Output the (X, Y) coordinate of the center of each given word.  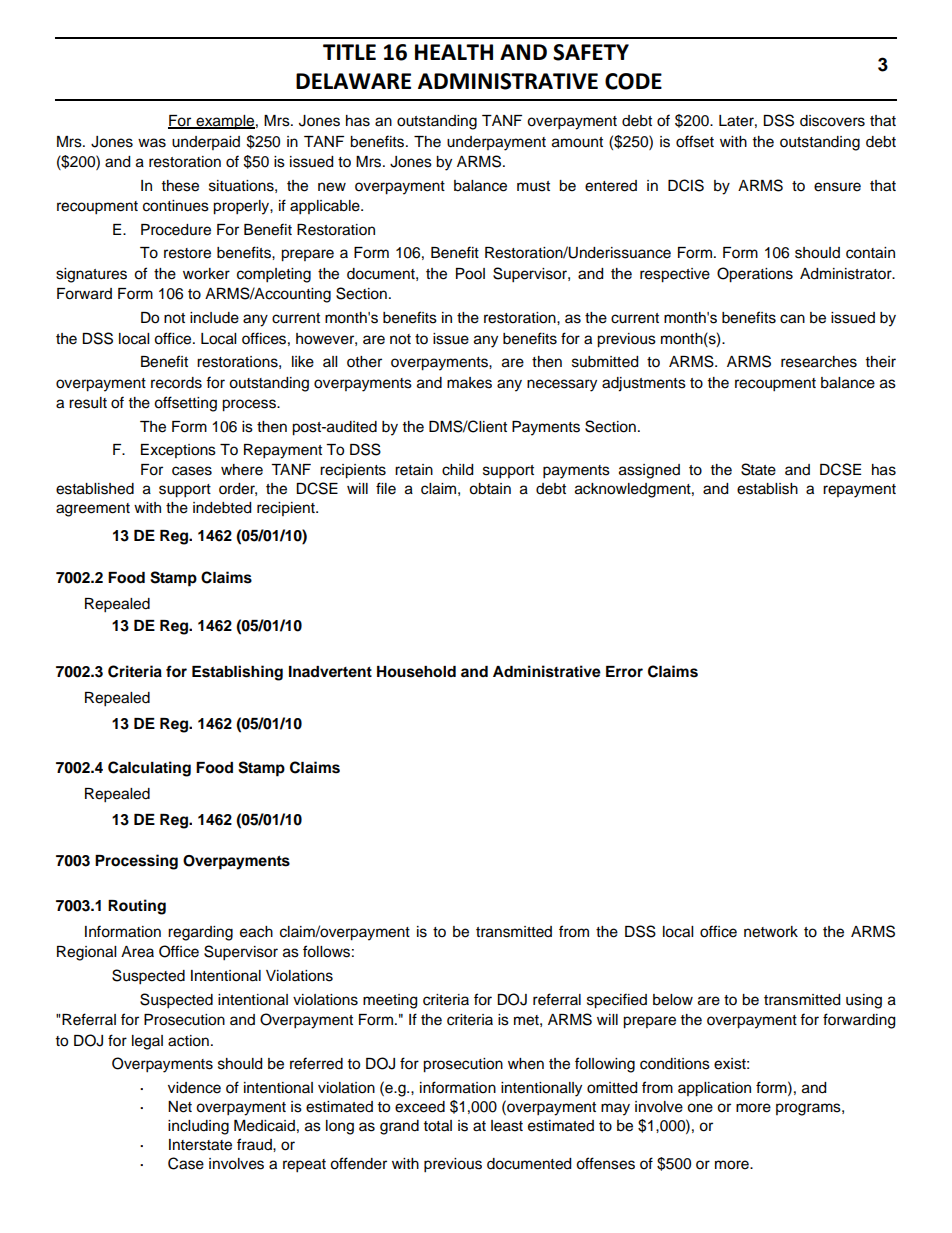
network (771, 932)
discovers (832, 121)
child (457, 470)
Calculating (149, 769)
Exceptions (178, 451)
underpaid (206, 143)
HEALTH (454, 52)
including (198, 1127)
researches (819, 362)
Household (416, 672)
